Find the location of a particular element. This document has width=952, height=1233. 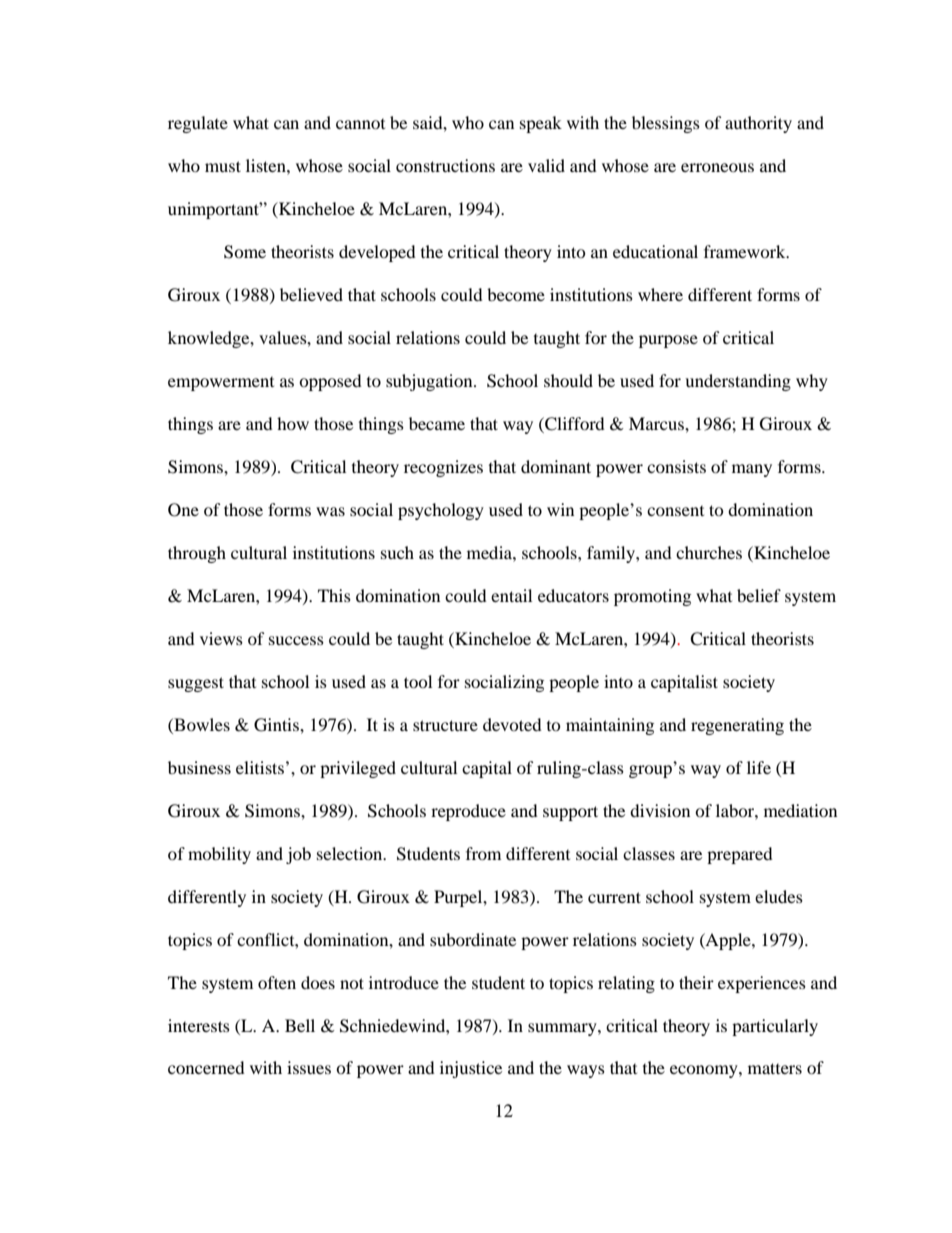

Bell is located at coordinates (300, 1025).
